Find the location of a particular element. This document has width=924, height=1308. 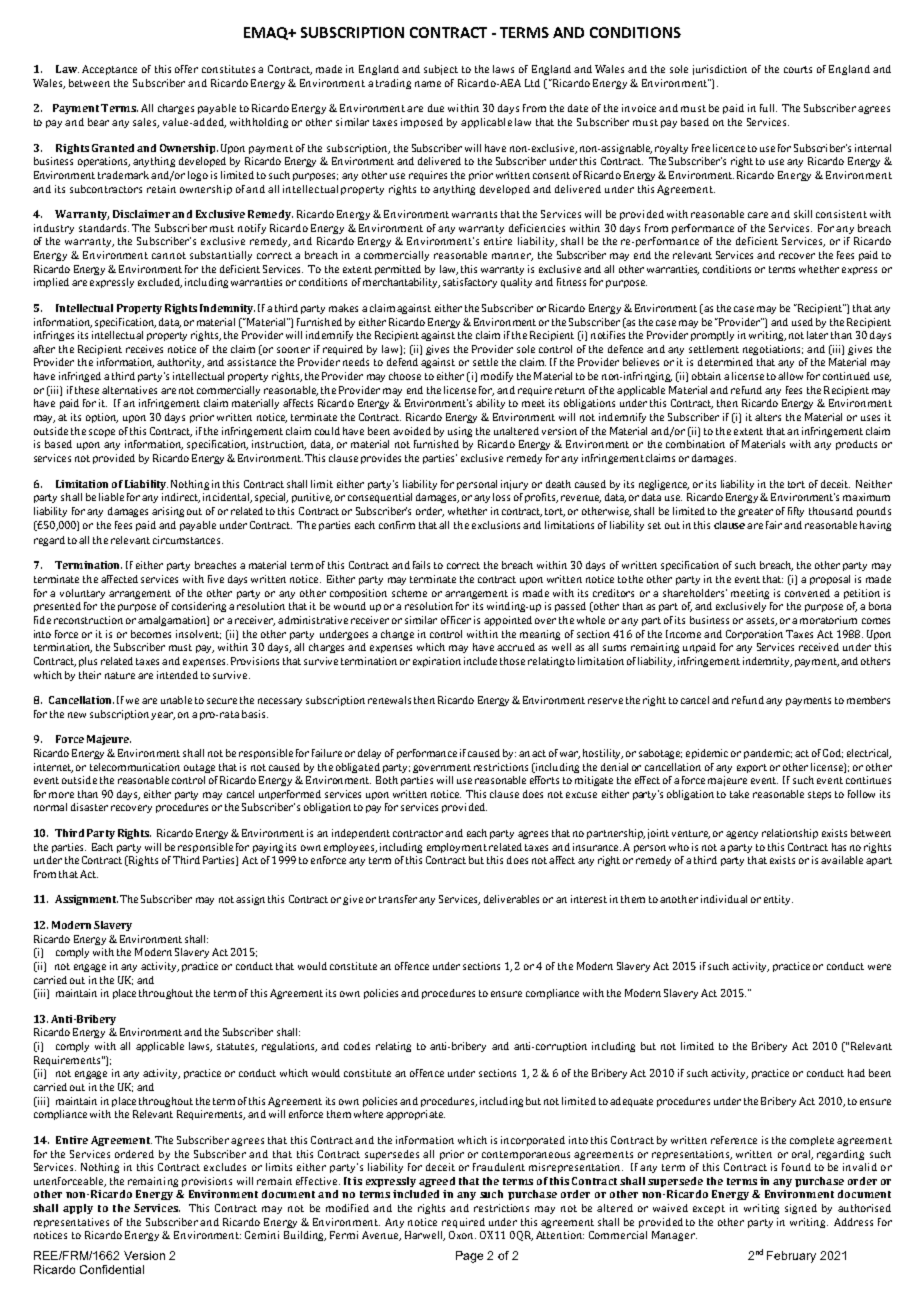

nature is located at coordinates (120, 675).
